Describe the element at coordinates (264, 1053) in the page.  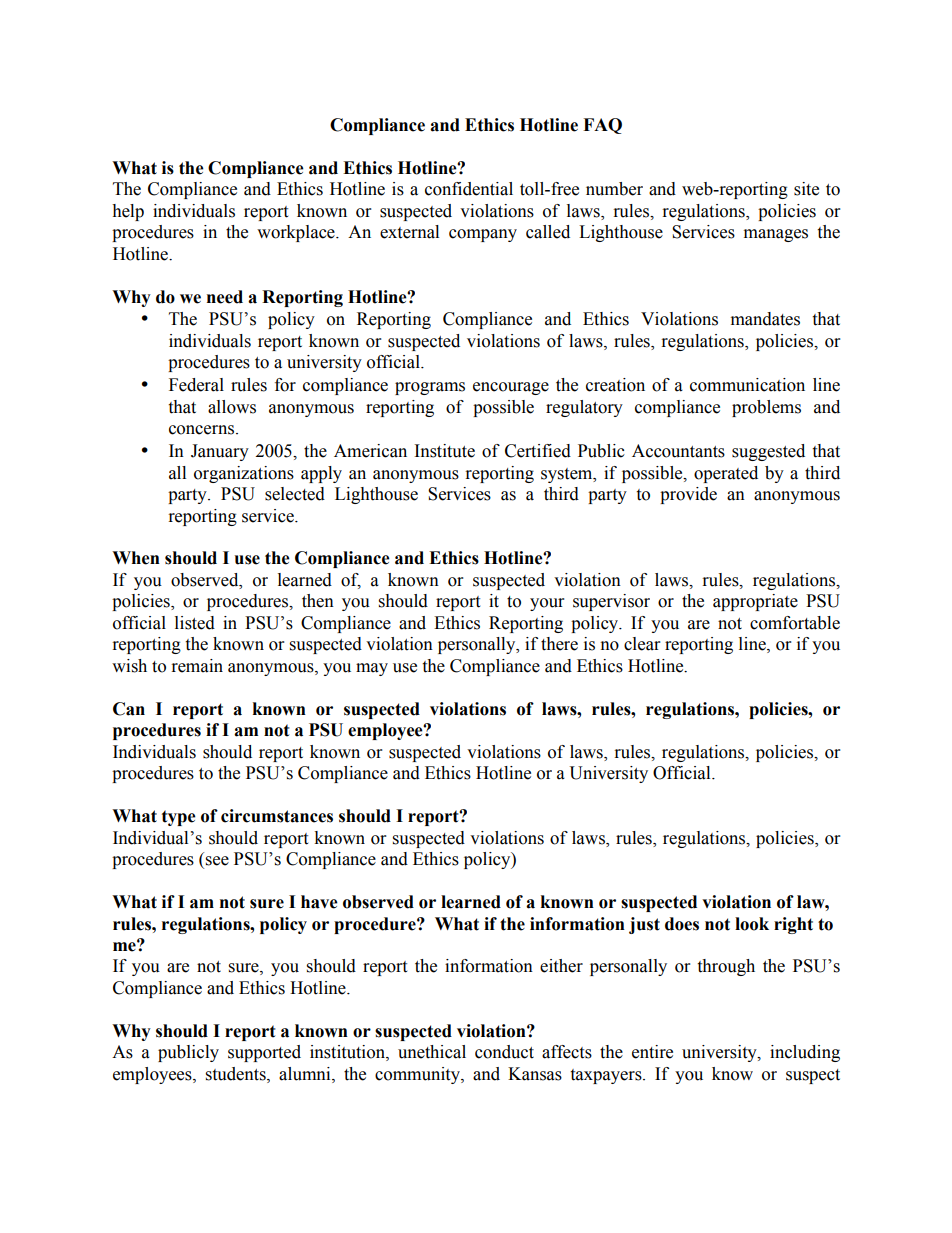
I see `supported` at that location.
